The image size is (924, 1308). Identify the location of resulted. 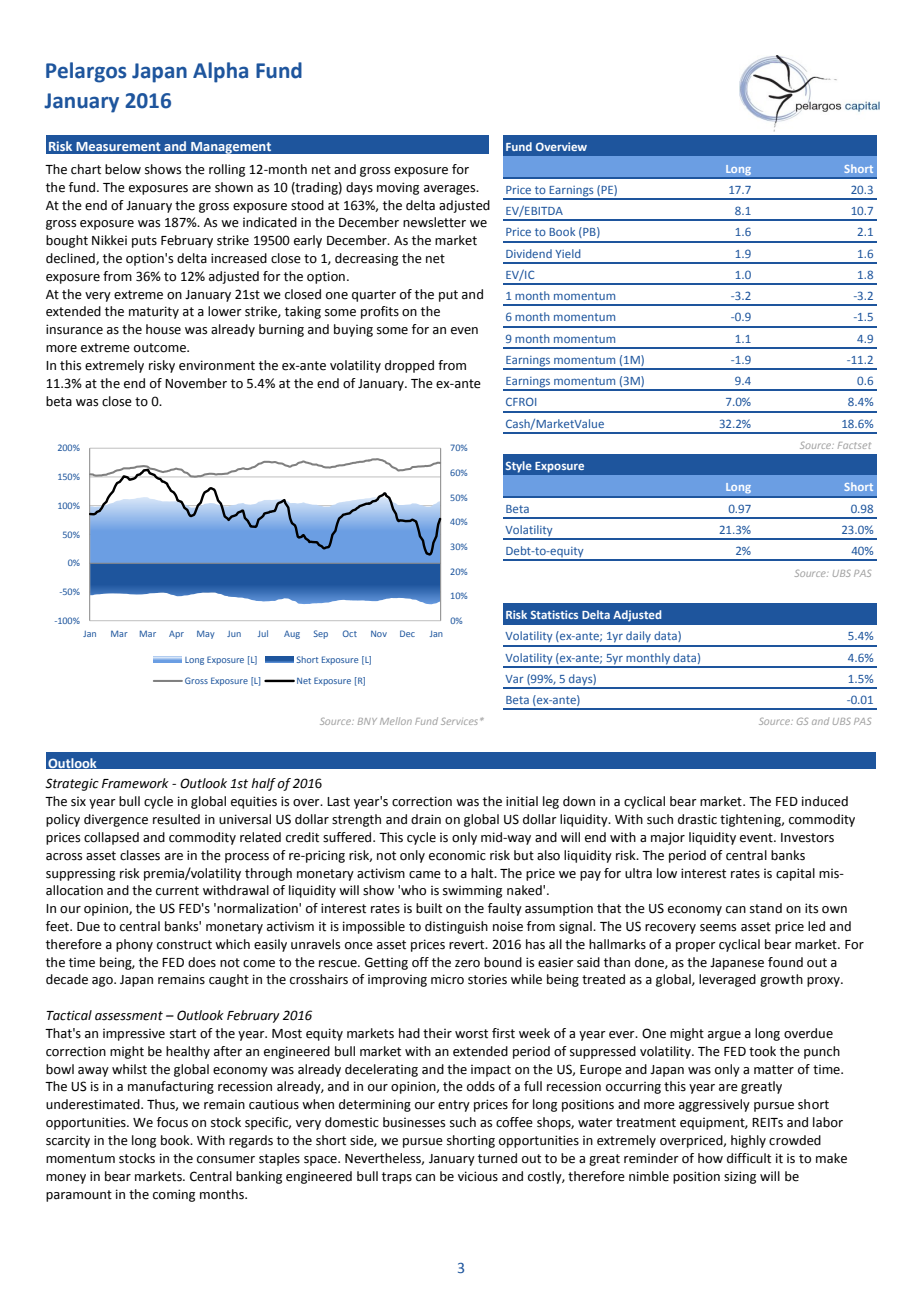
(176, 819).
